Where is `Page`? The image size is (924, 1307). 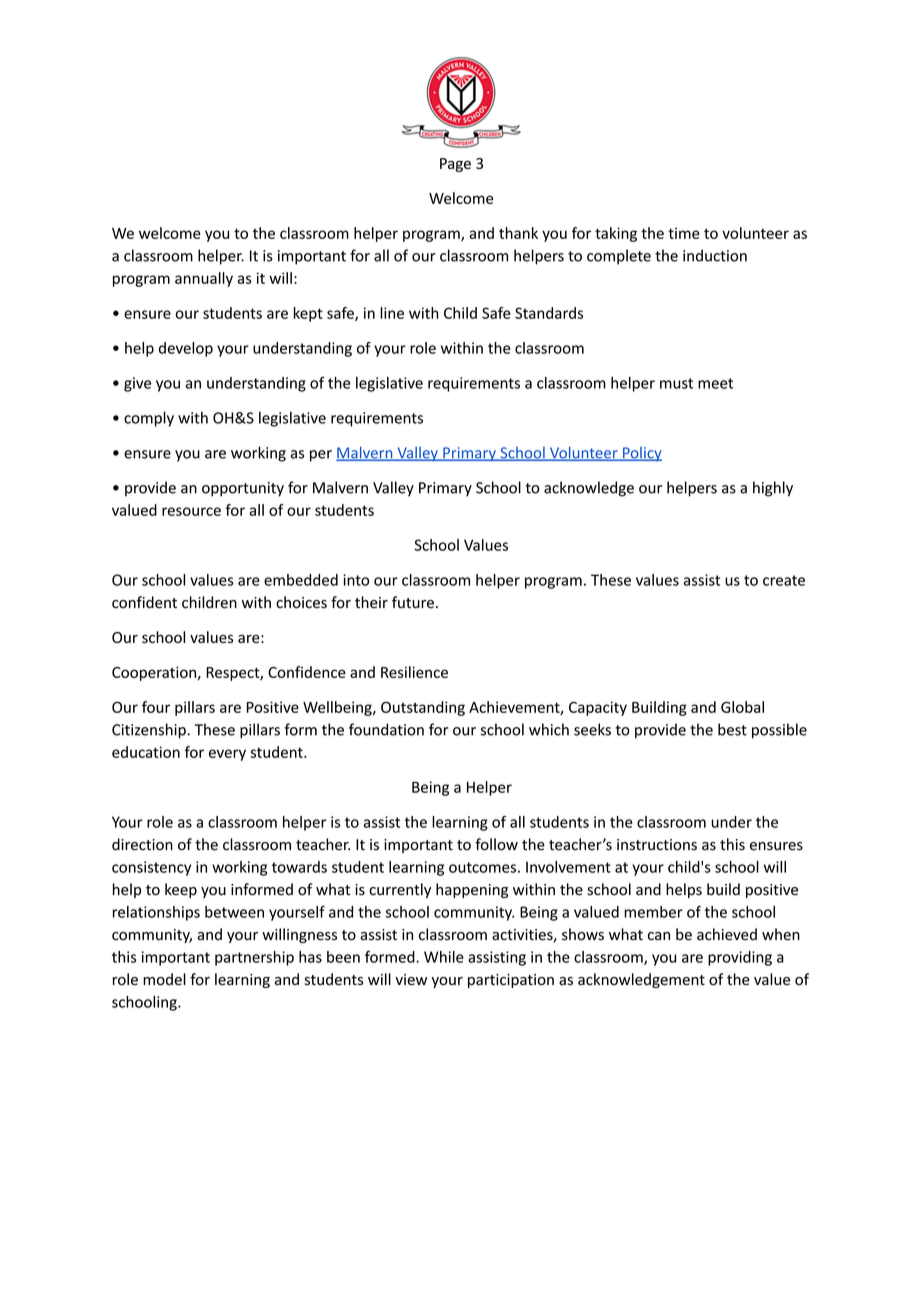 Page is located at coordinates (455, 165).
